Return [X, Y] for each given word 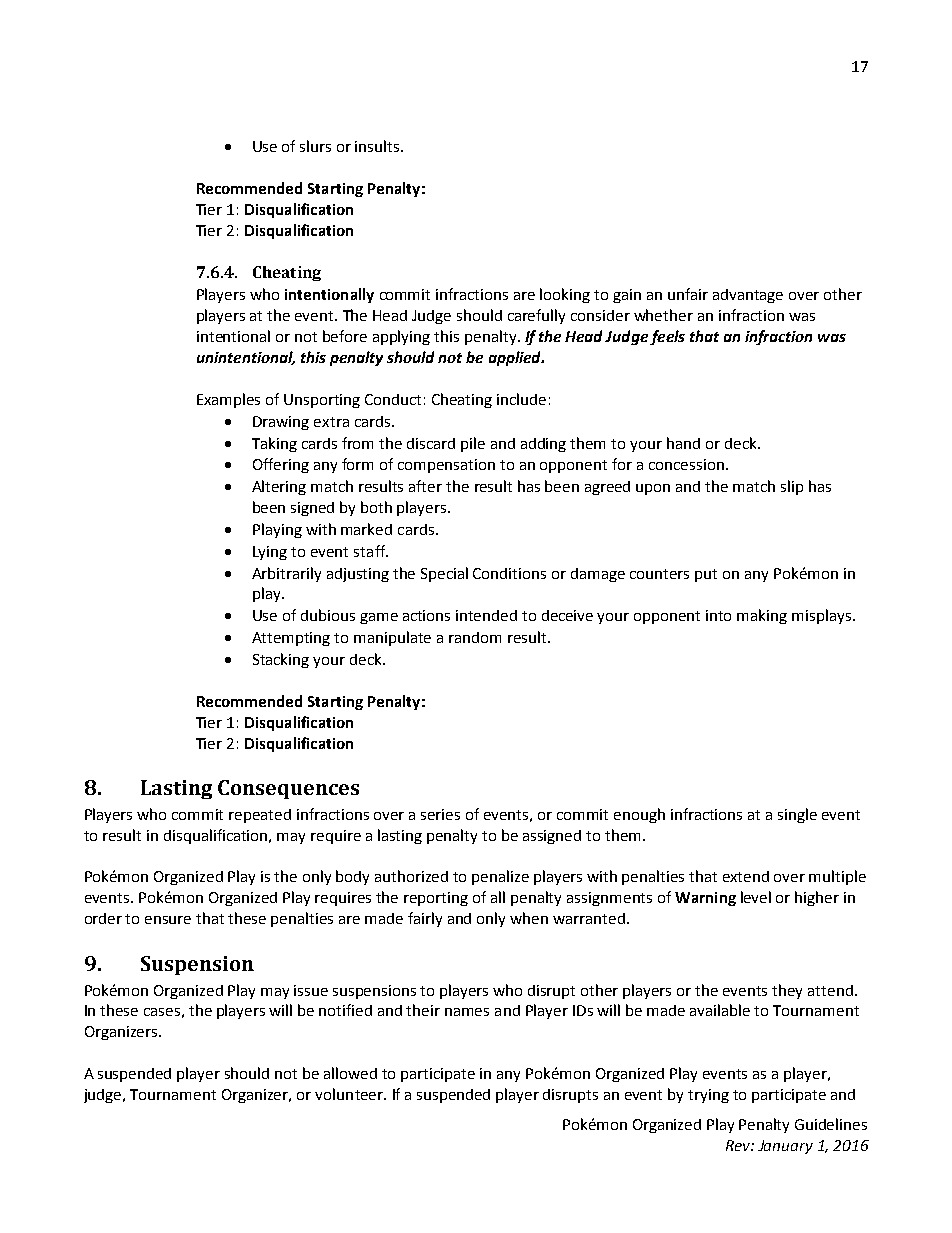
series [440, 814]
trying [708, 1096]
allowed [350, 1073]
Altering [279, 487]
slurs [315, 146]
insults [378, 146]
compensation [446, 466]
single [797, 815]
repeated [260, 816]
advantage [748, 296]
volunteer [350, 1094]
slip [792, 487]
